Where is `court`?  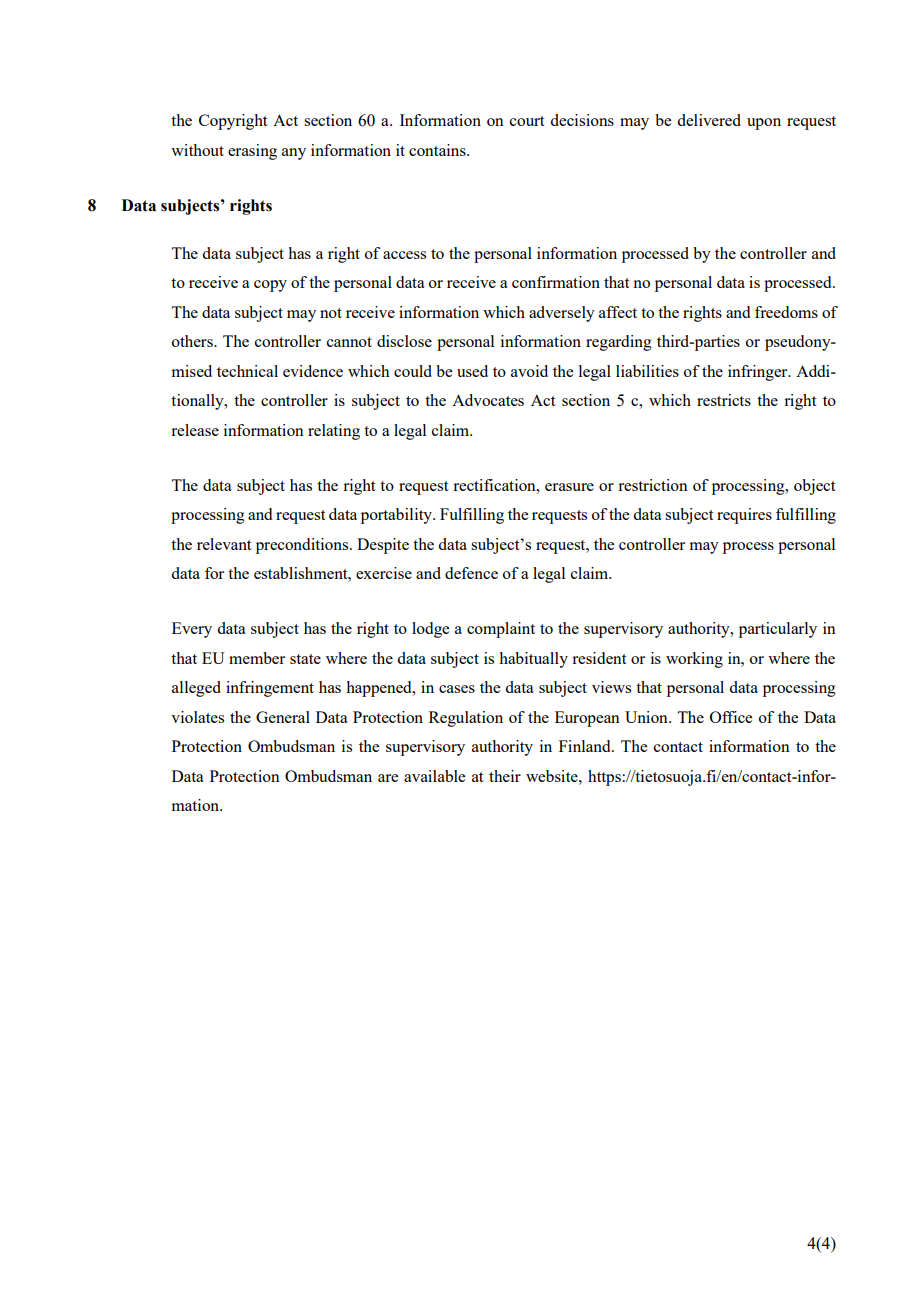 court is located at coordinates (527, 121).
